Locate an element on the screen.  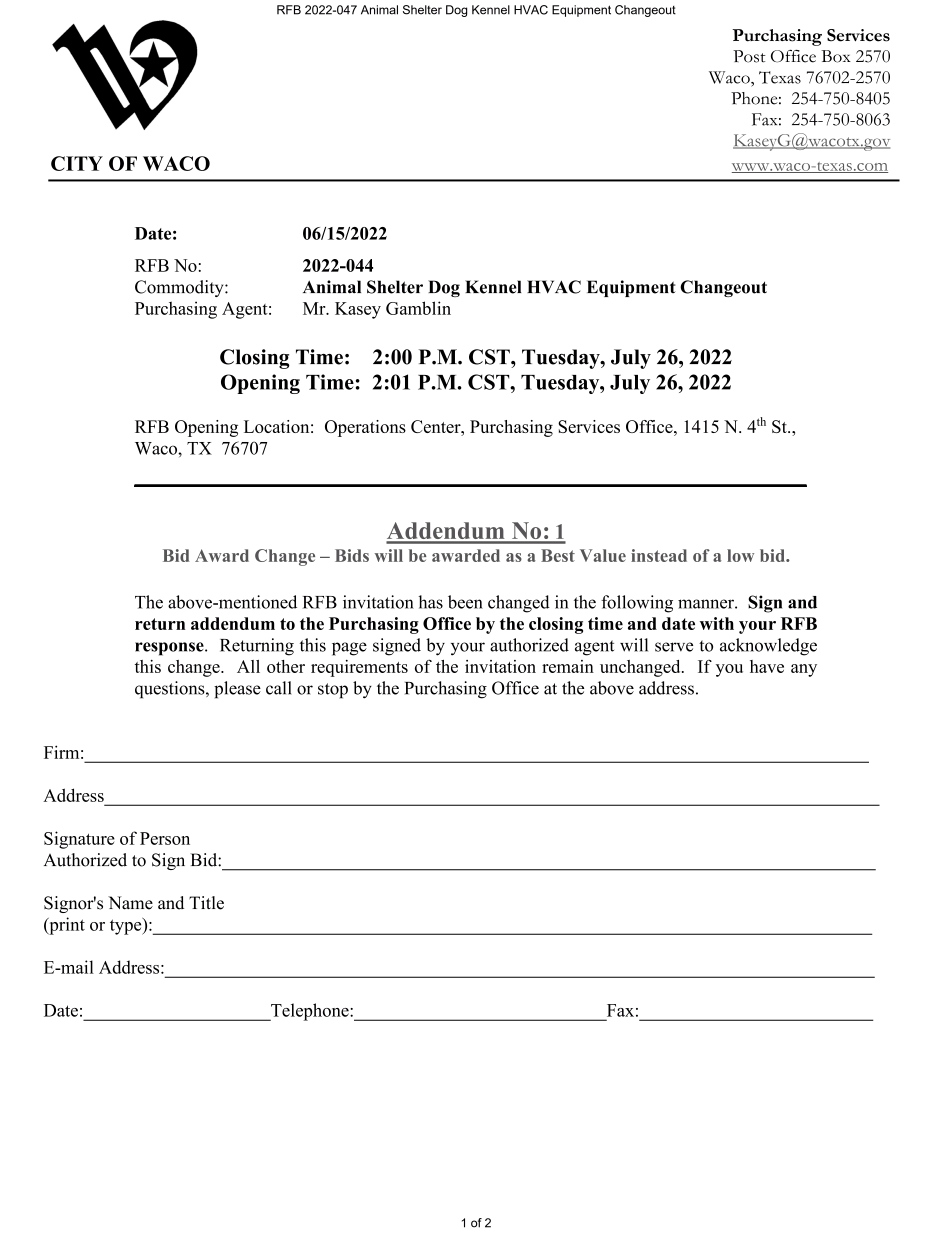
CITY is located at coordinates (77, 163).
